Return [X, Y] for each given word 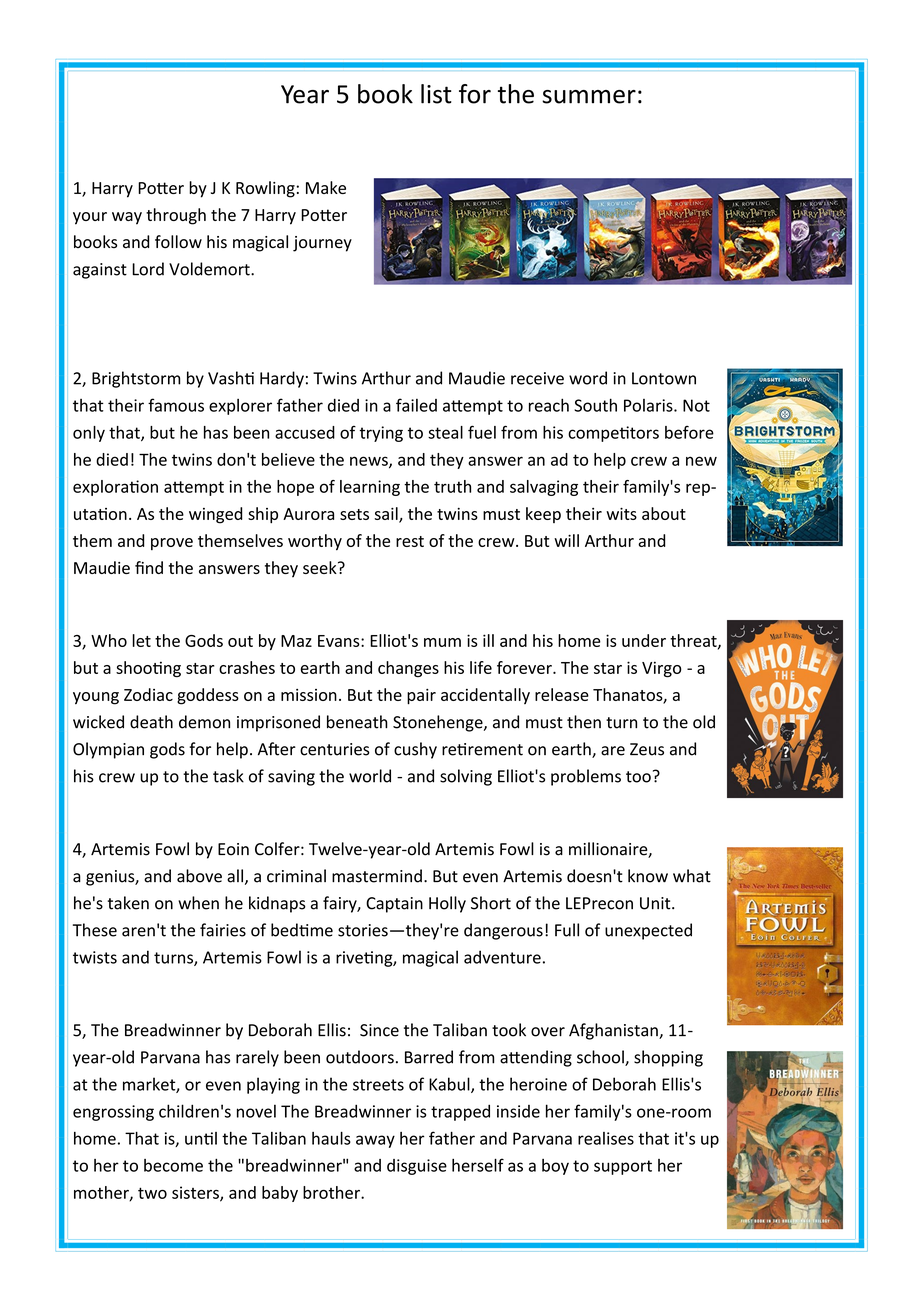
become [173, 1165]
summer [589, 97]
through [176, 216]
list [436, 94]
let [141, 640]
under [644, 640]
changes [408, 669]
